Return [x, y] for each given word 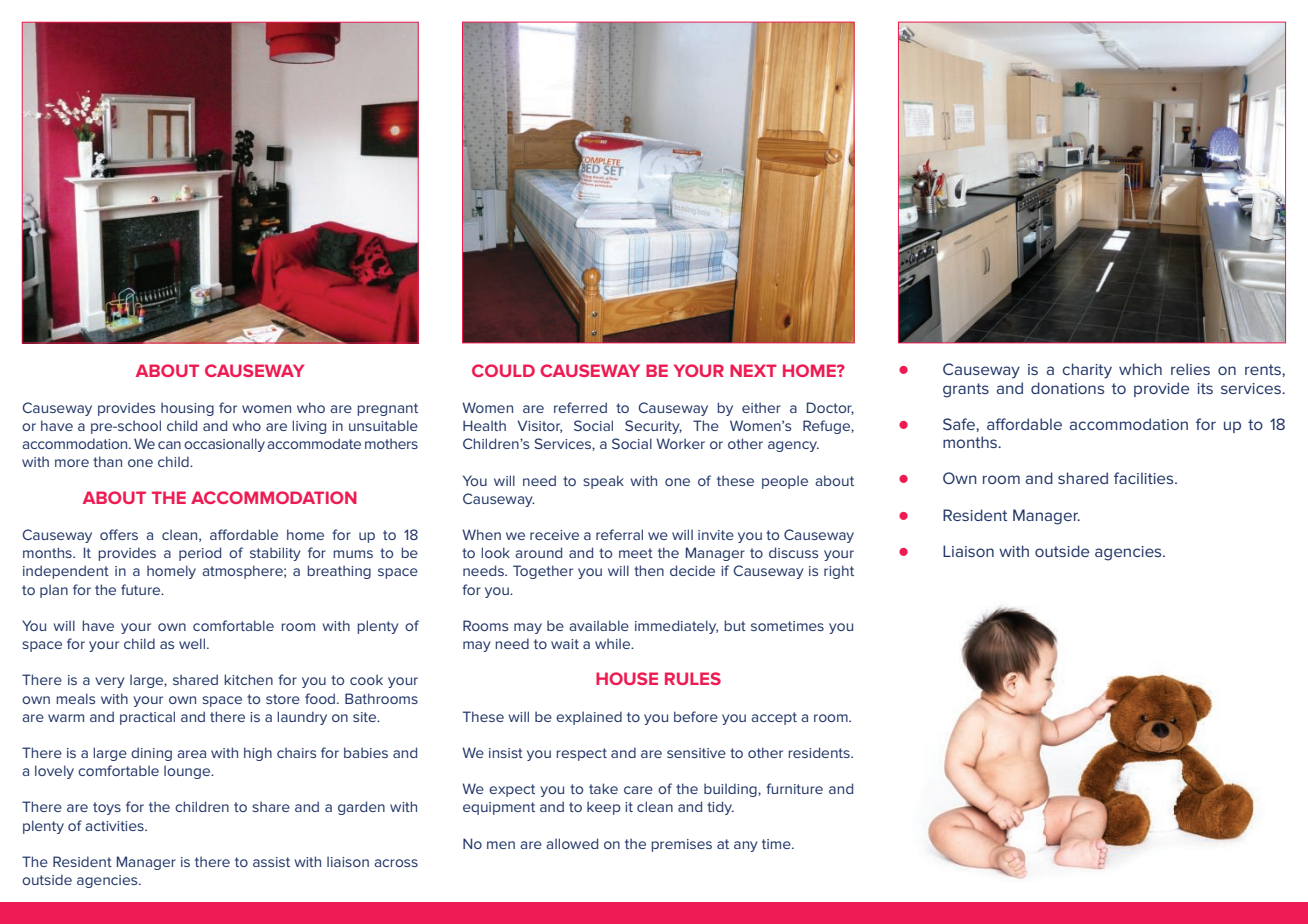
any [746, 846]
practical [147, 718]
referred [580, 407]
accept [774, 718]
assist [271, 862]
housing [187, 409]
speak [603, 482]
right [839, 572]
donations [1067, 388]
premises [681, 845]
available [599, 625]
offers [119, 534]
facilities [1145, 478]
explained [589, 718]
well [193, 643]
